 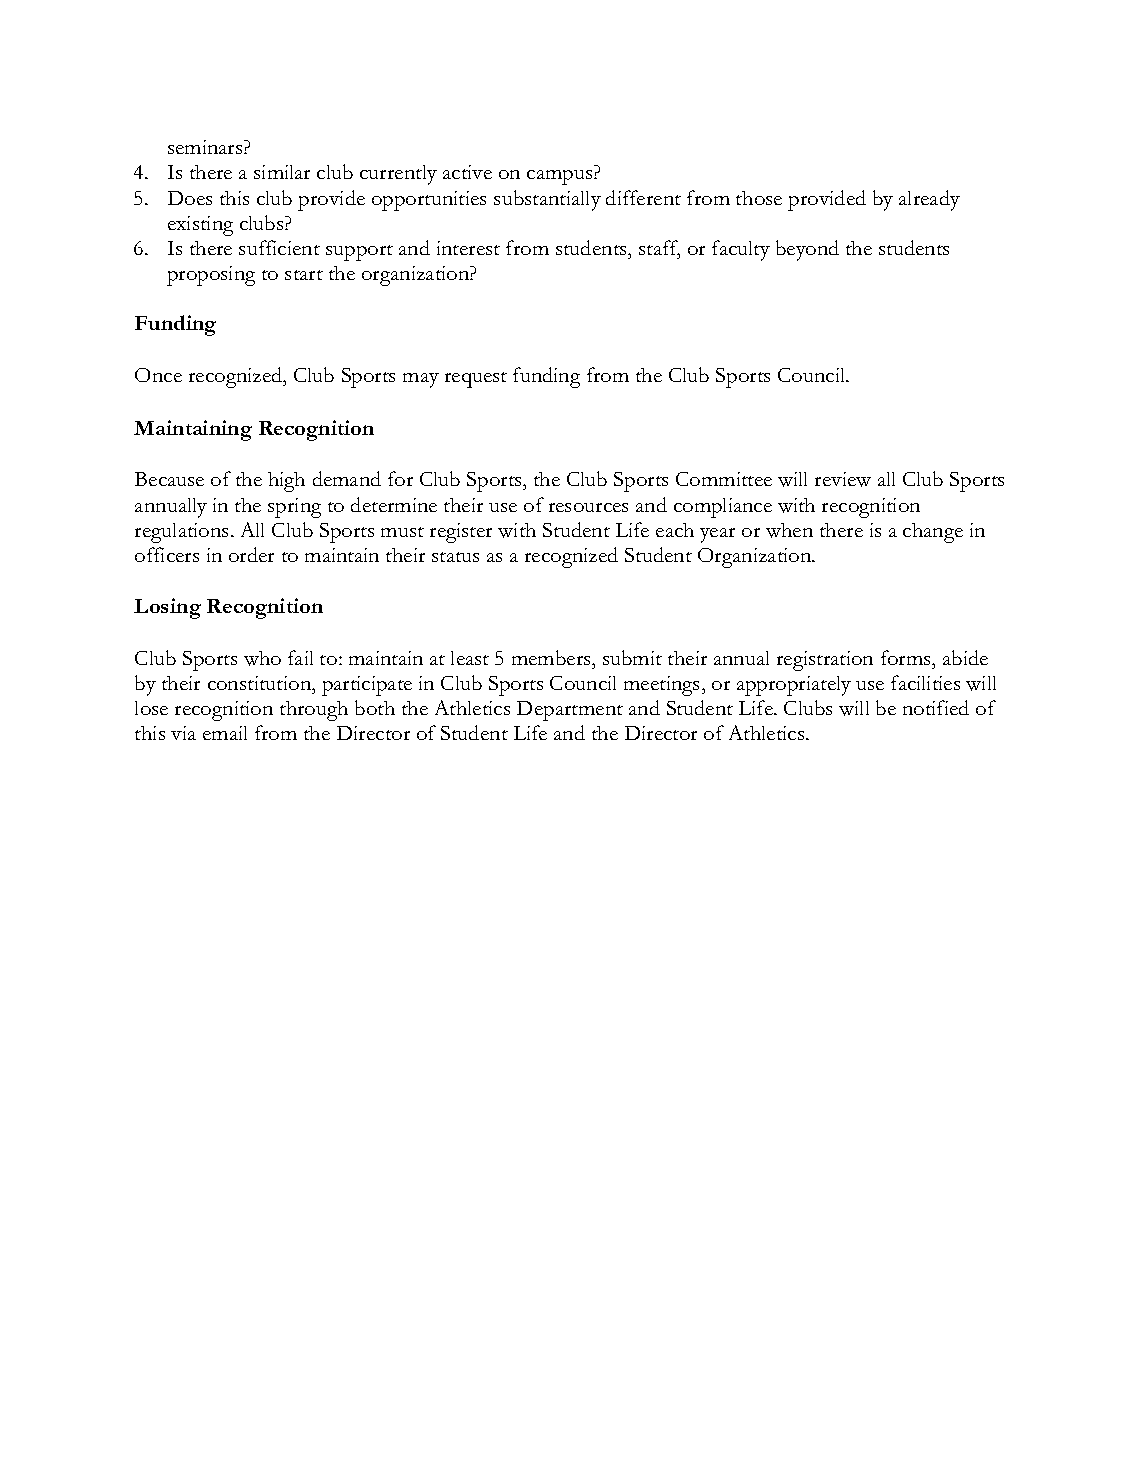 I want to click on change, so click(x=933, y=533).
